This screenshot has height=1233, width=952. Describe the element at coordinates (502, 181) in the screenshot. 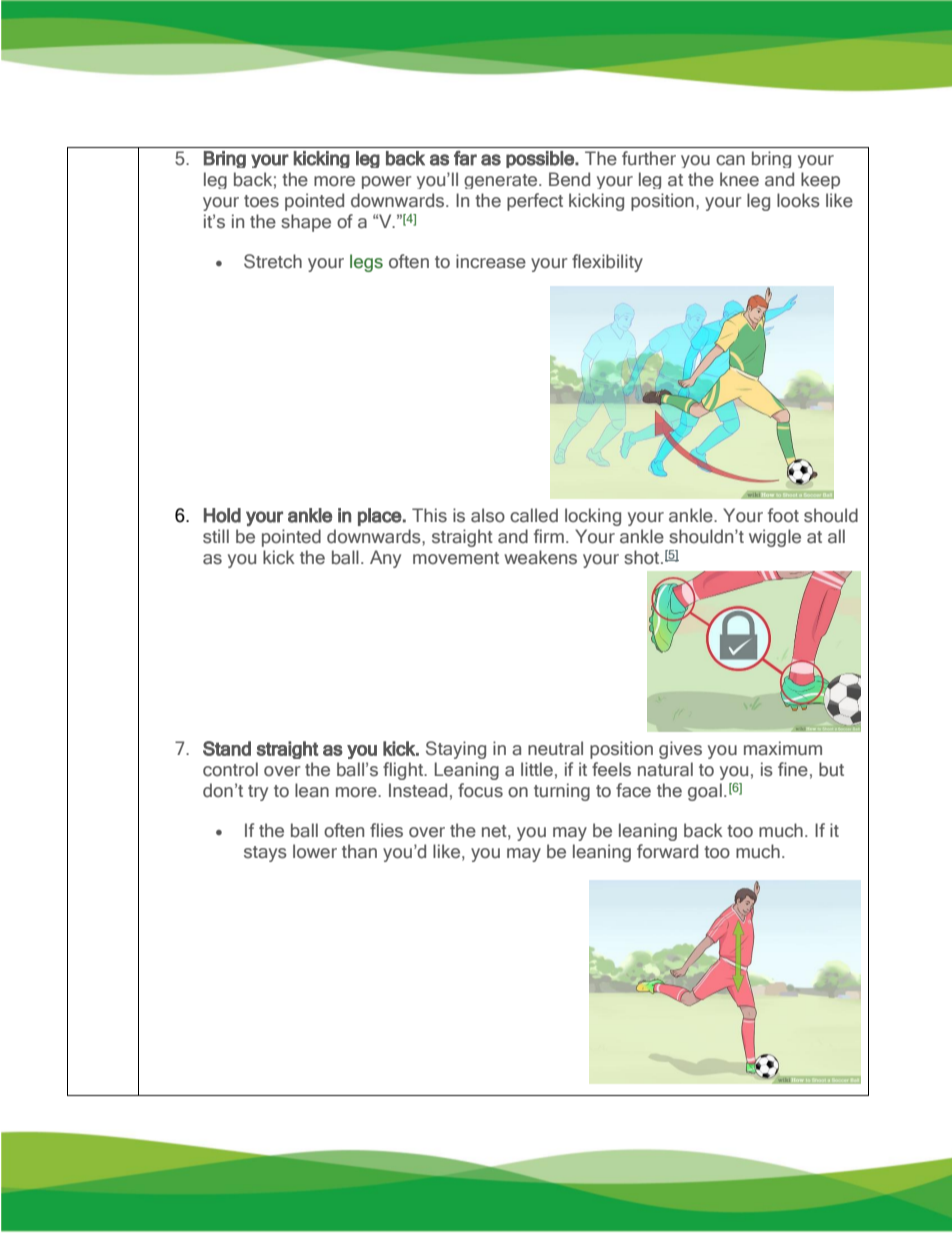

I see `generate` at that location.
